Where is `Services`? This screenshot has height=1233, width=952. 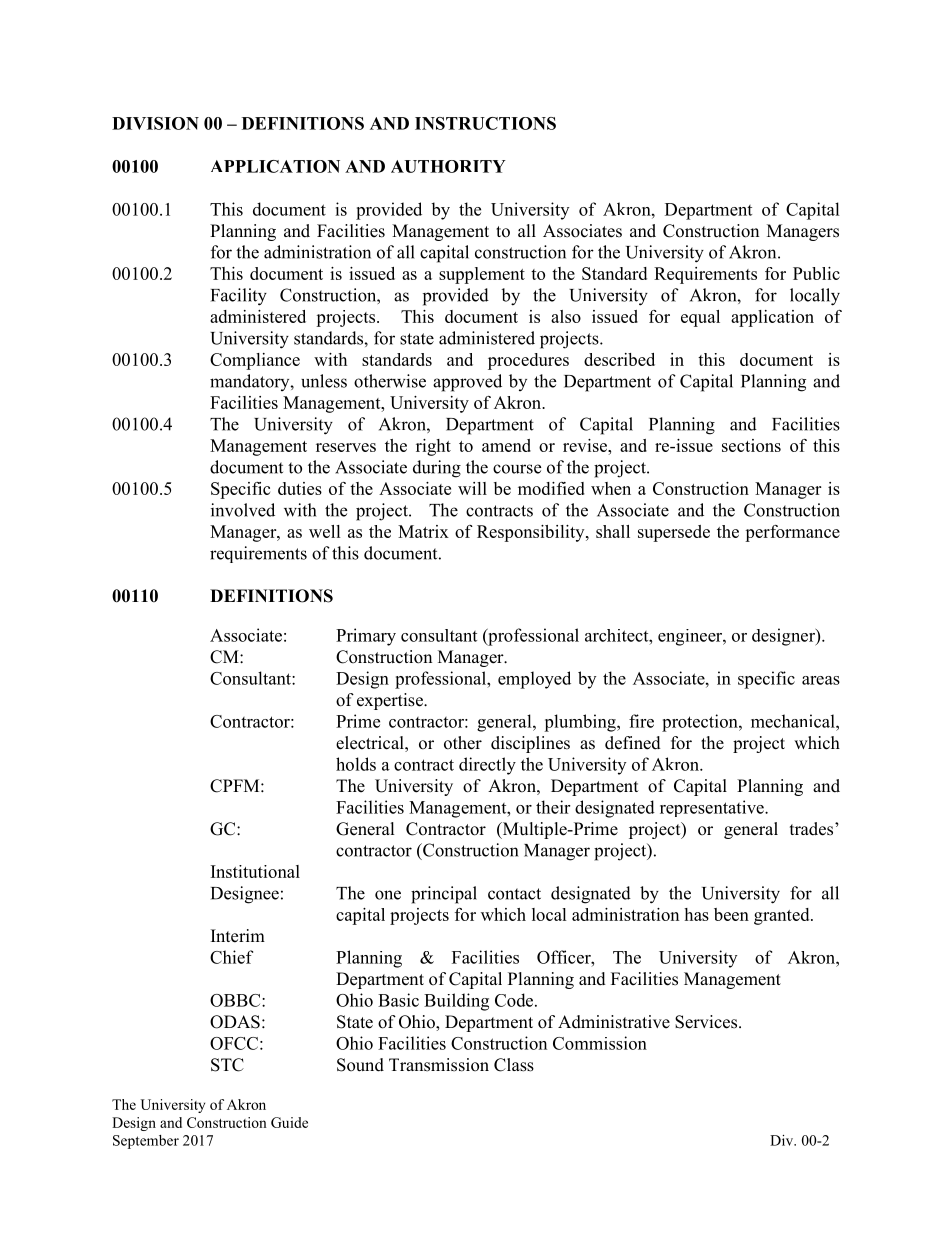
Services is located at coordinates (707, 1022).
